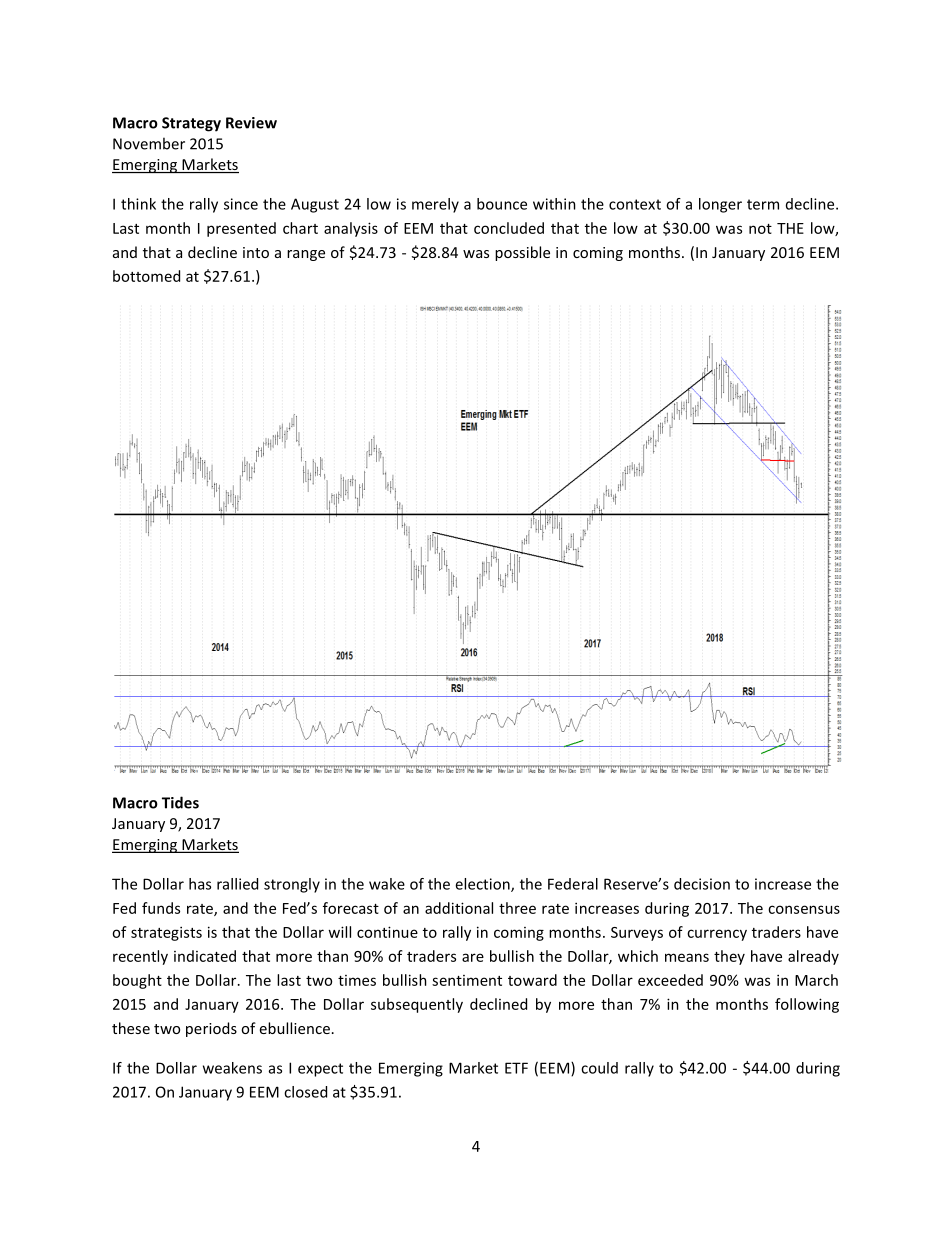 Image resolution: width=952 pixels, height=1233 pixels. Describe the element at coordinates (146, 276) in the page. I see `bottomed` at that location.
